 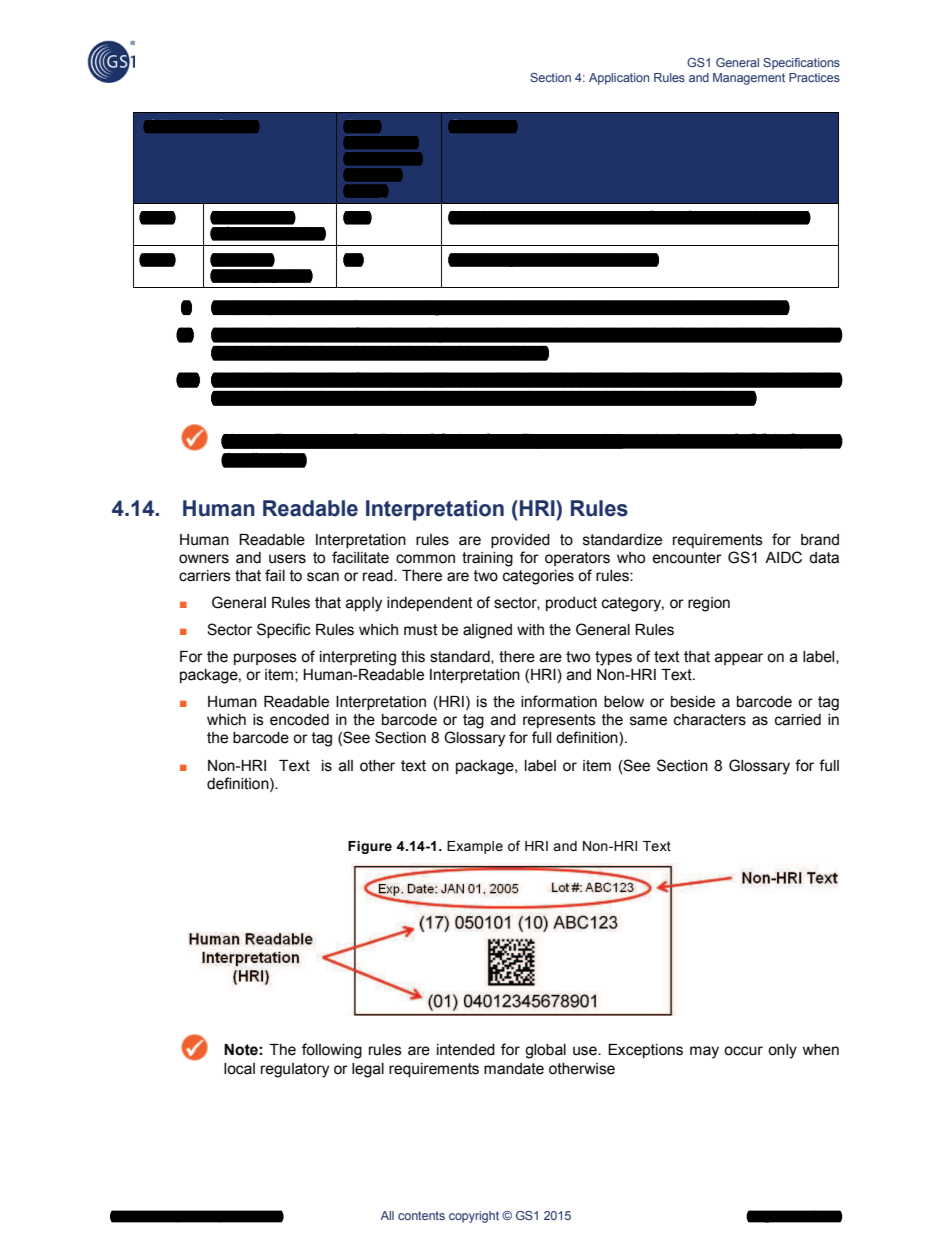 I want to click on Example, so click(x=475, y=847).
